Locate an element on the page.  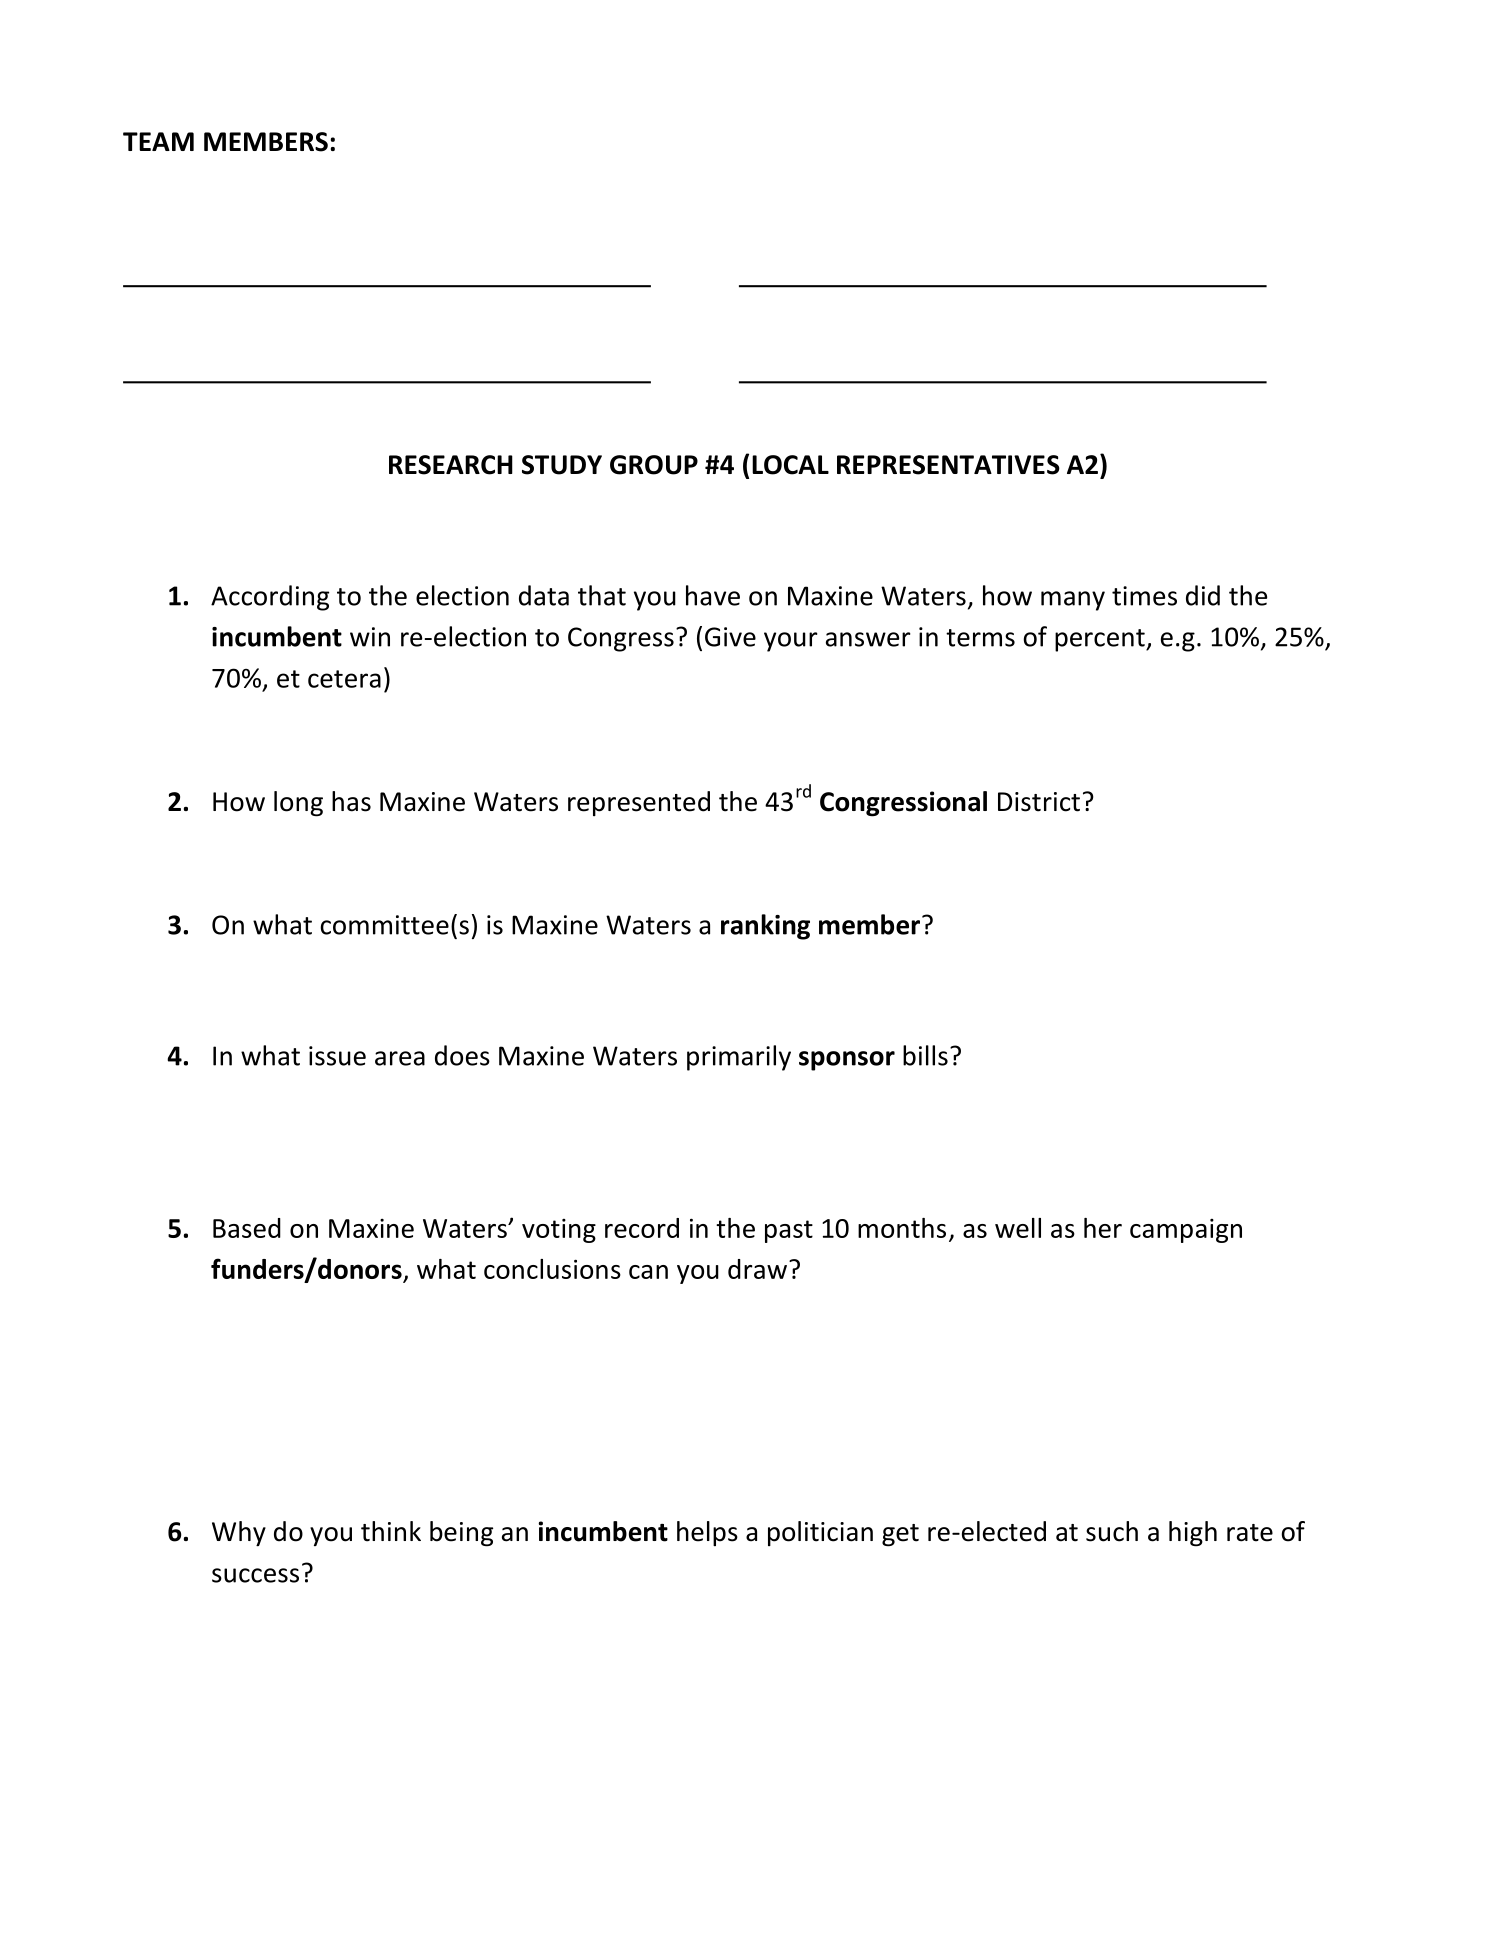
GROUP is located at coordinates (654, 465).
